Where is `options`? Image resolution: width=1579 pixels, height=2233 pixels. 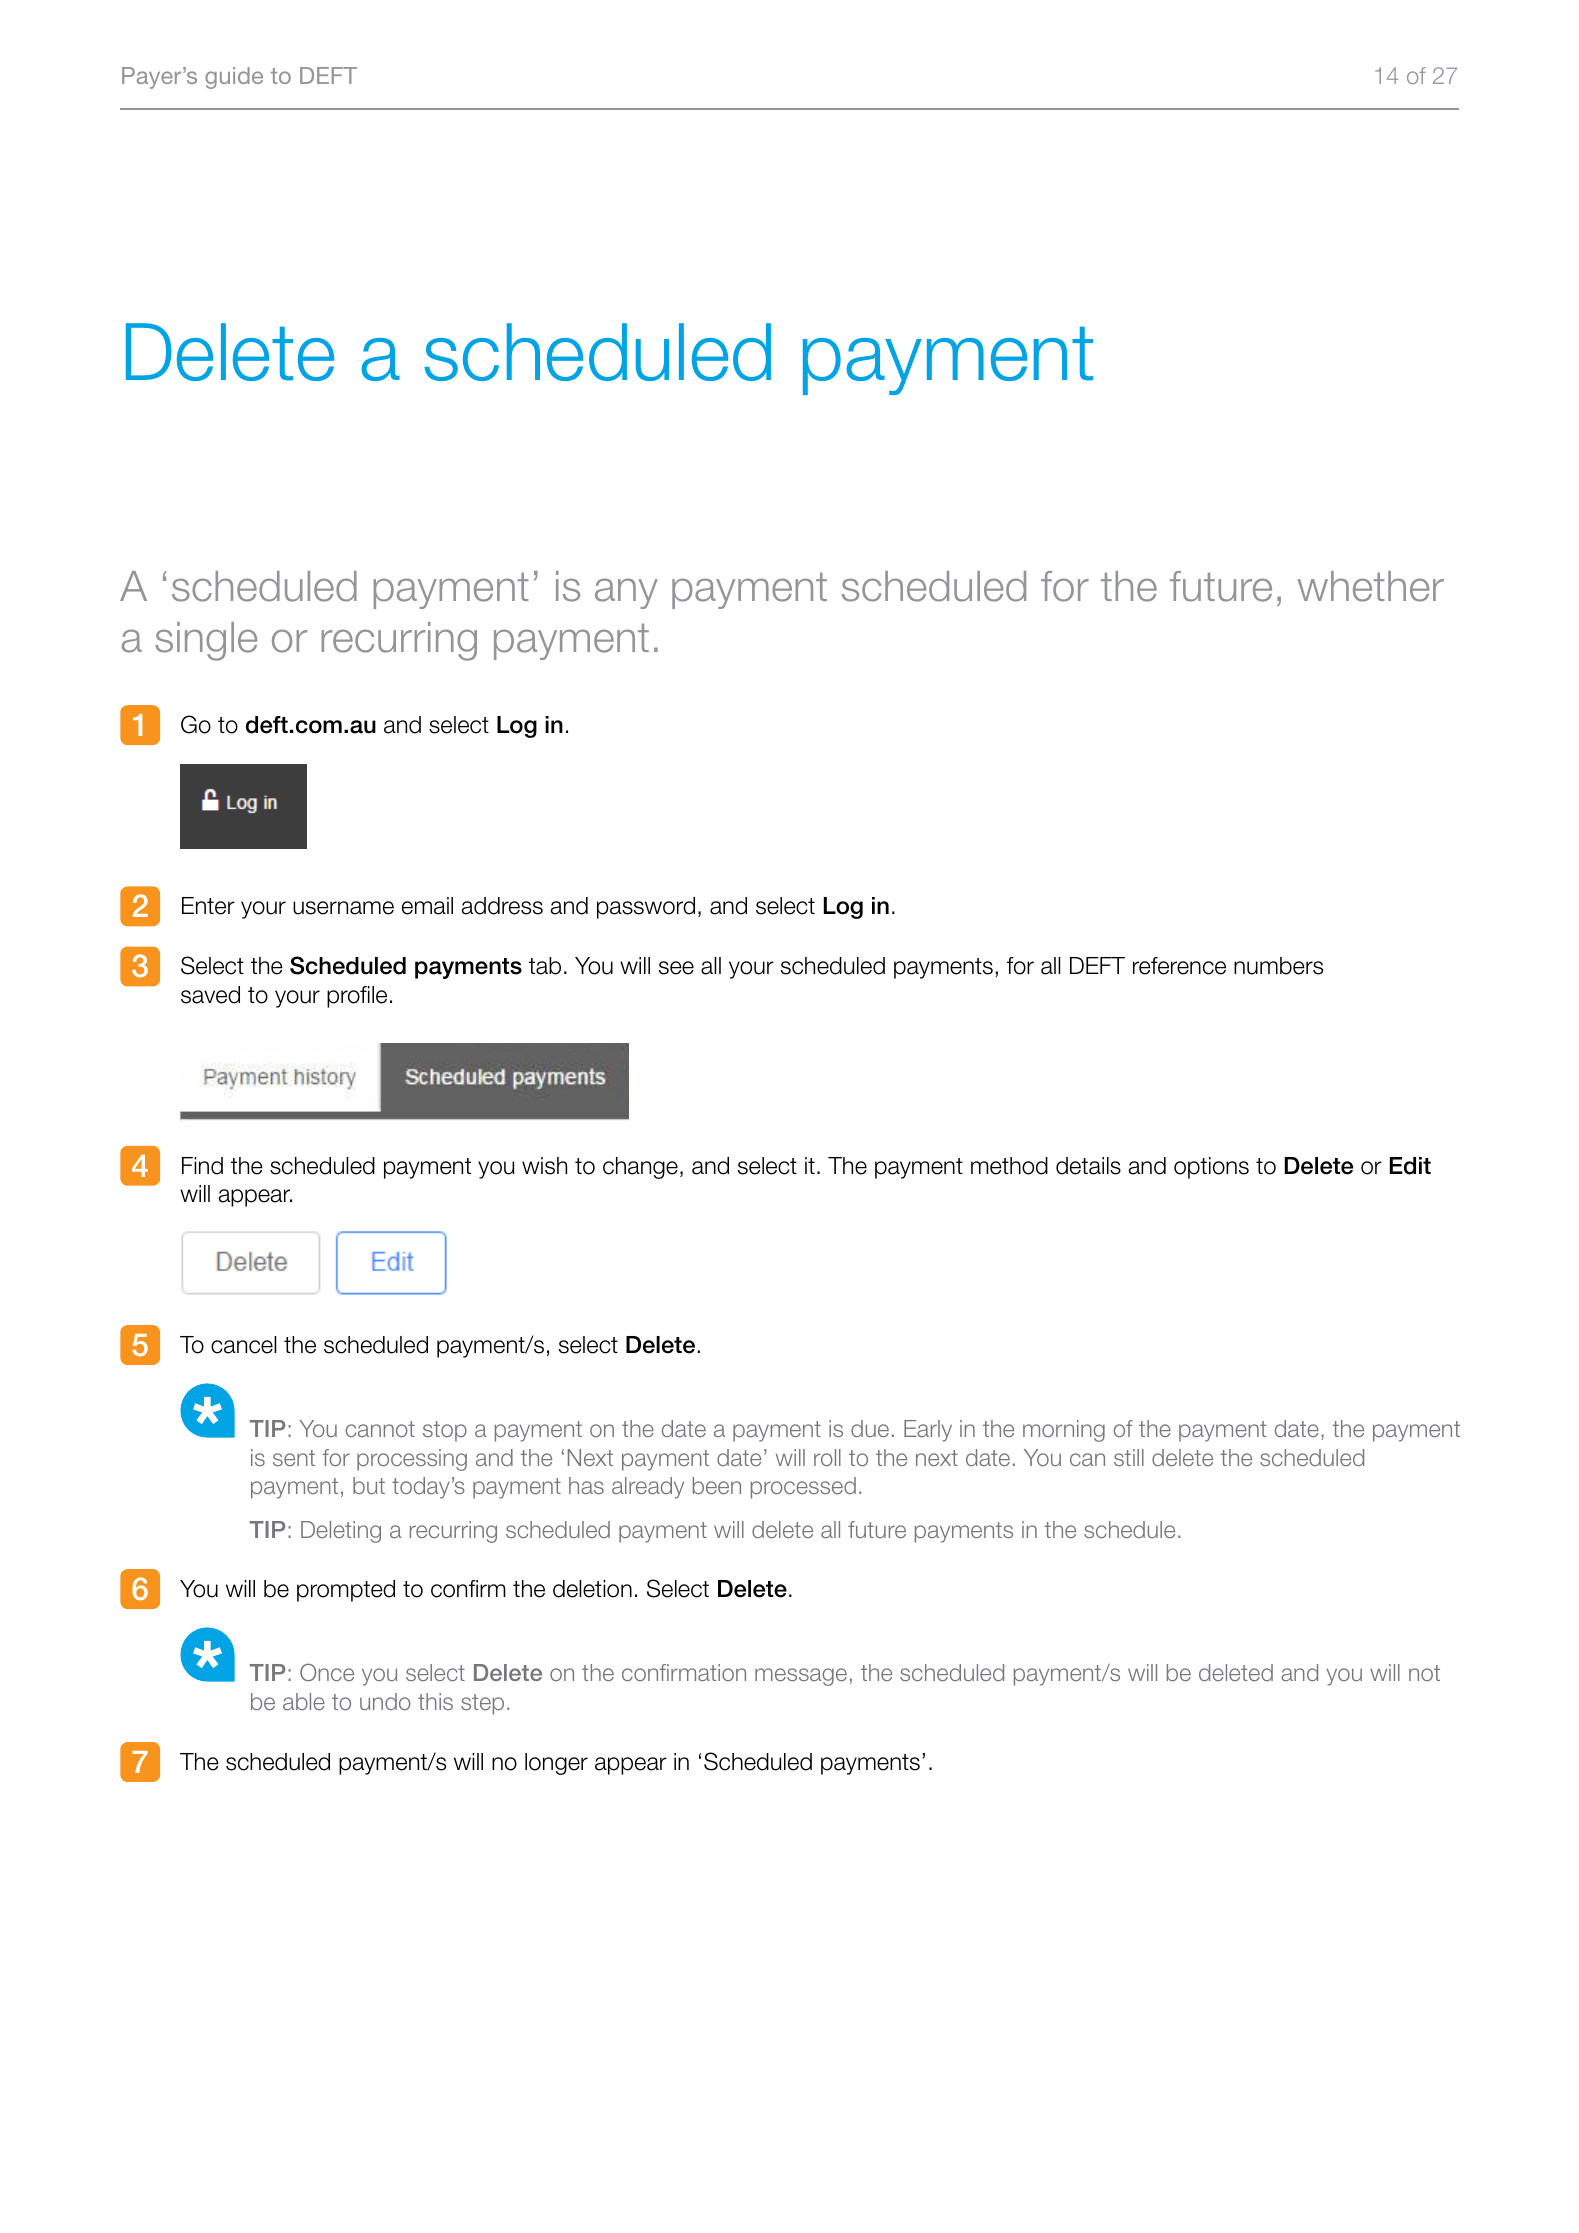 options is located at coordinates (1211, 1168).
